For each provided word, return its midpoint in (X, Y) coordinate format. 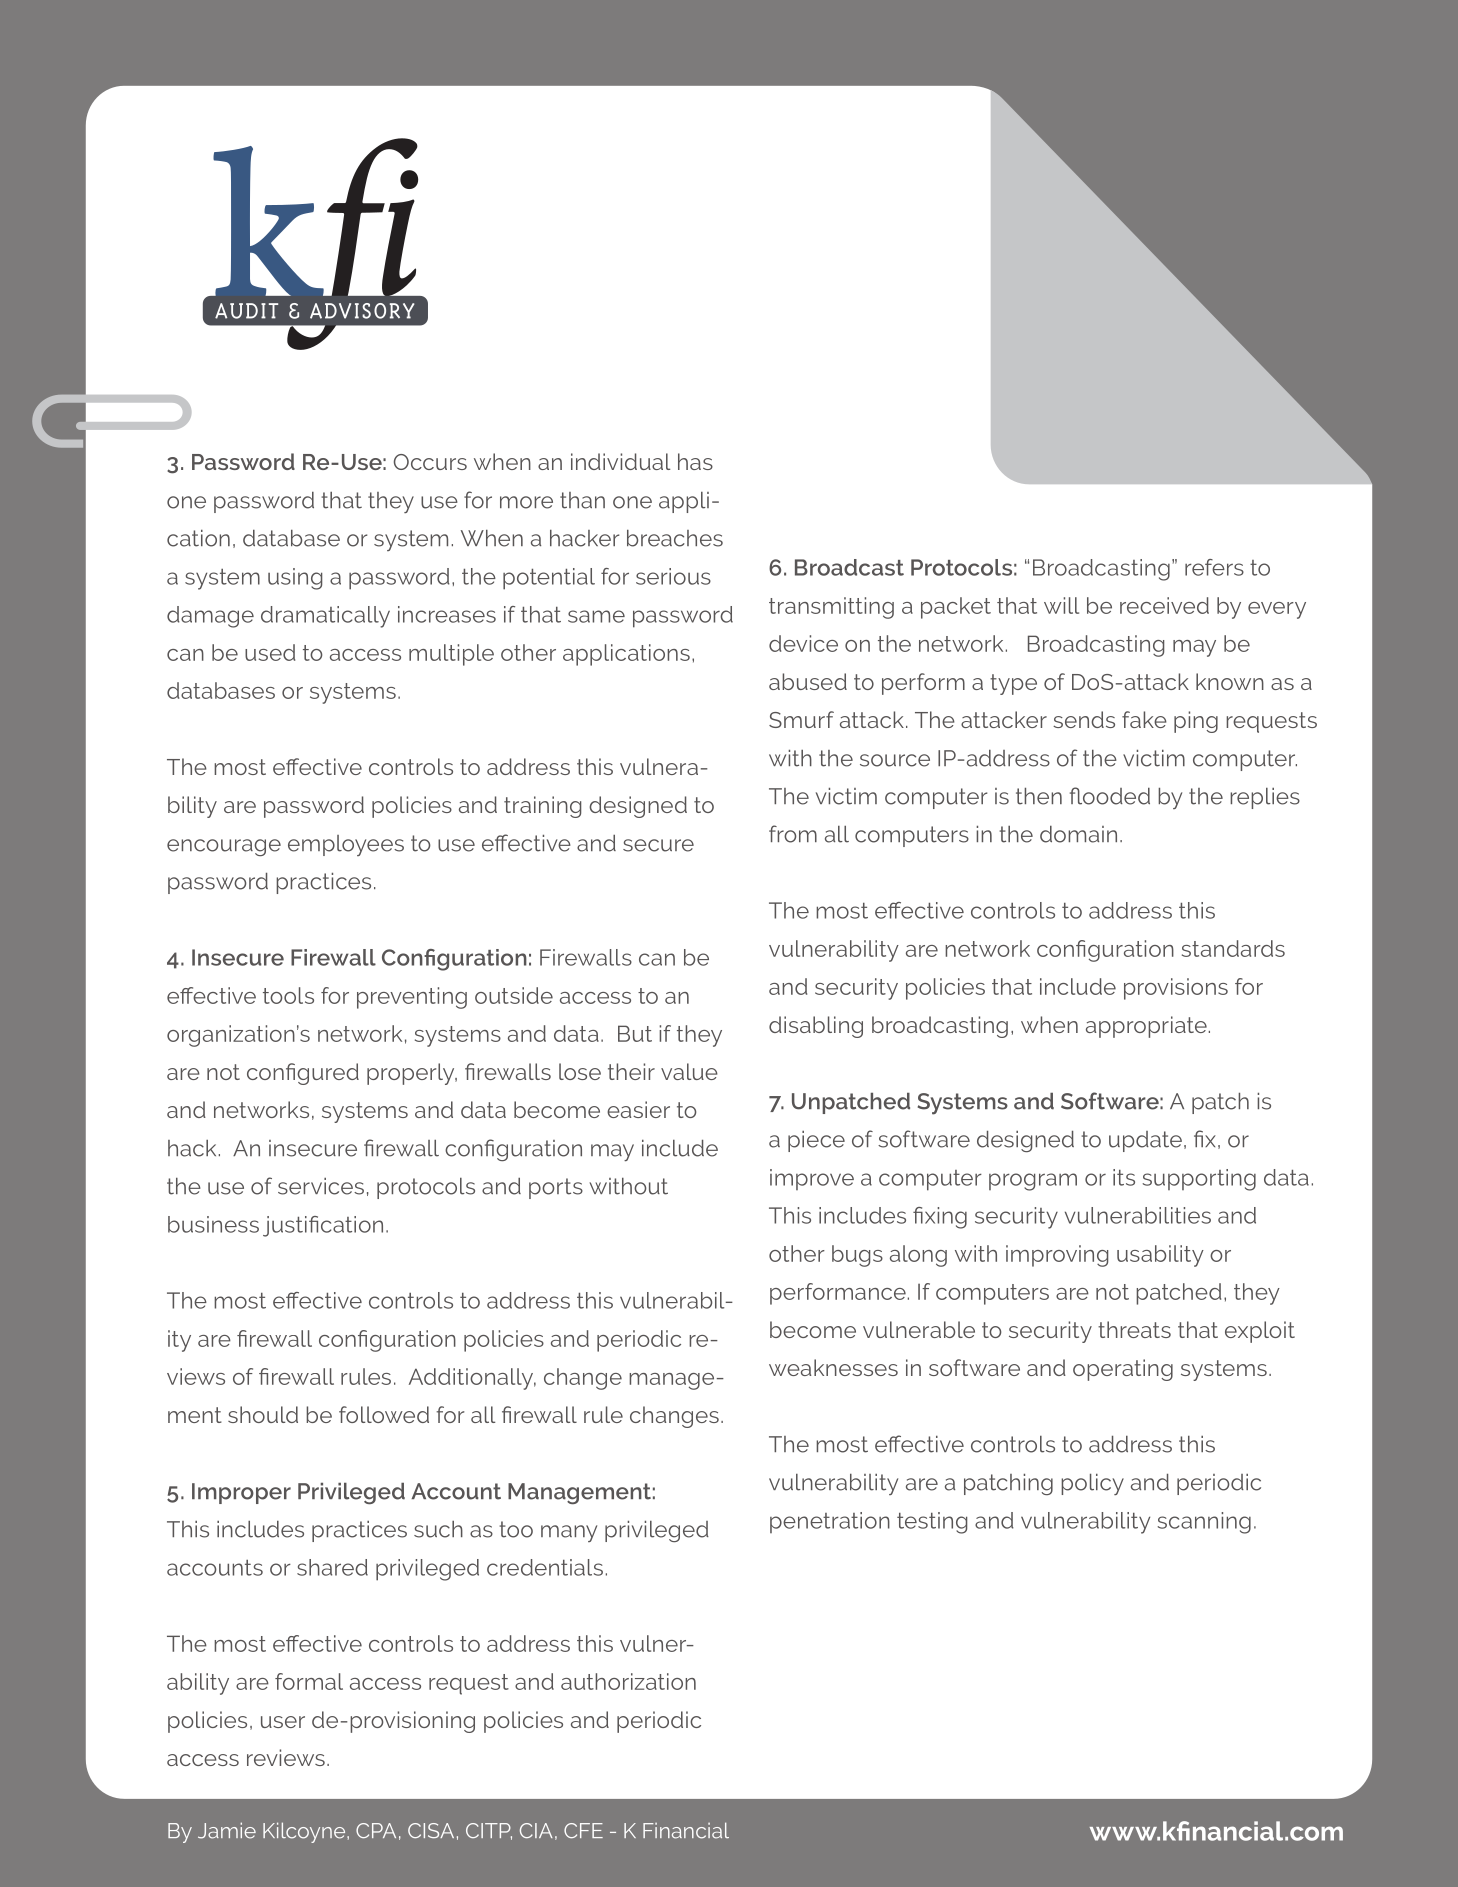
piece (816, 1141)
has (695, 461)
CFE (583, 1830)
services (321, 1186)
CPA (376, 1830)
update (1145, 1141)
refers (1214, 567)
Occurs (430, 462)
